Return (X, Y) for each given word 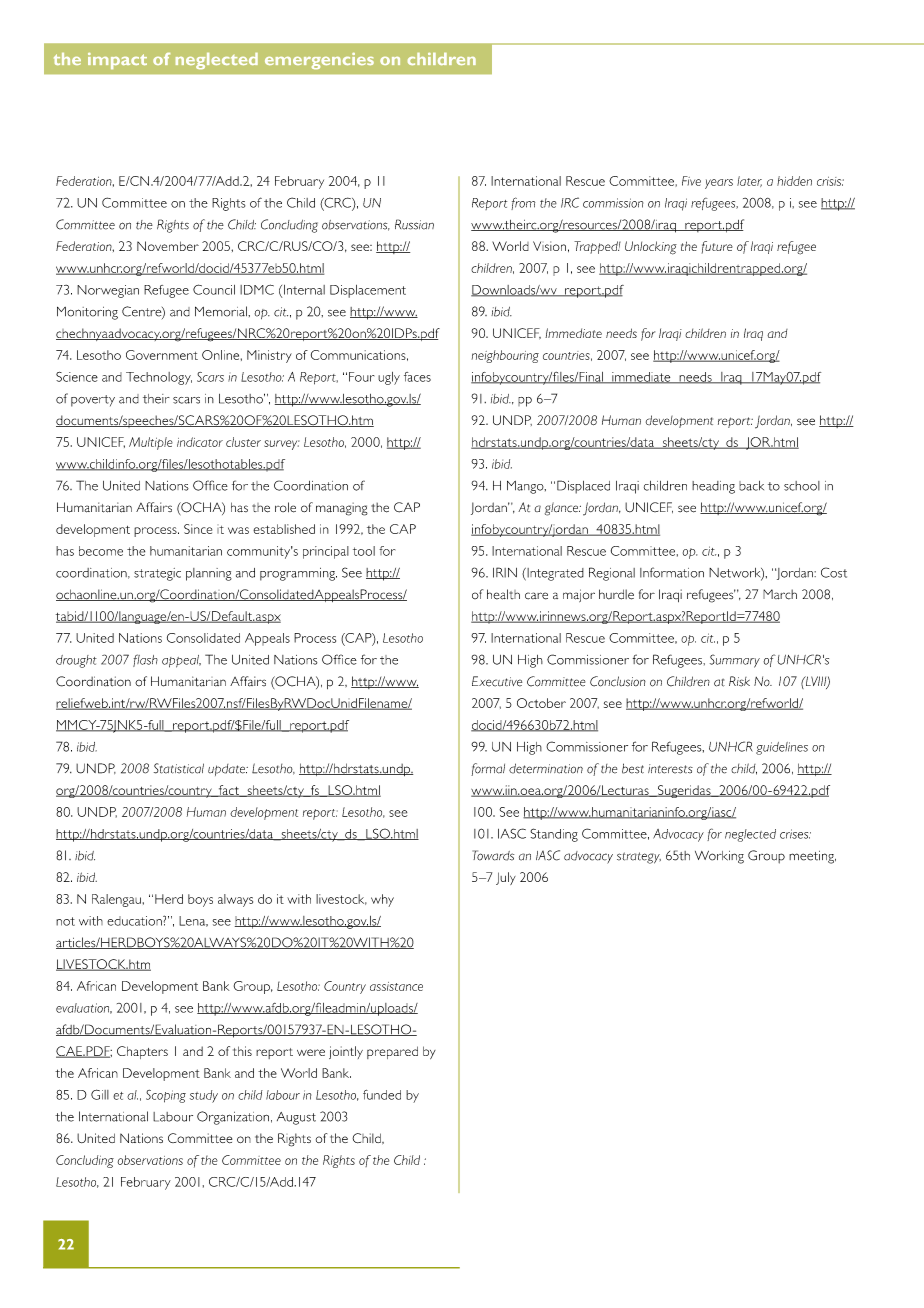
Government (162, 355)
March (780, 594)
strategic (157, 574)
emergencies (319, 61)
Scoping (166, 1096)
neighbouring (505, 356)
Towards (493, 855)
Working (719, 857)
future (717, 247)
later (749, 181)
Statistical (179, 768)
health (503, 594)
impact (117, 61)
